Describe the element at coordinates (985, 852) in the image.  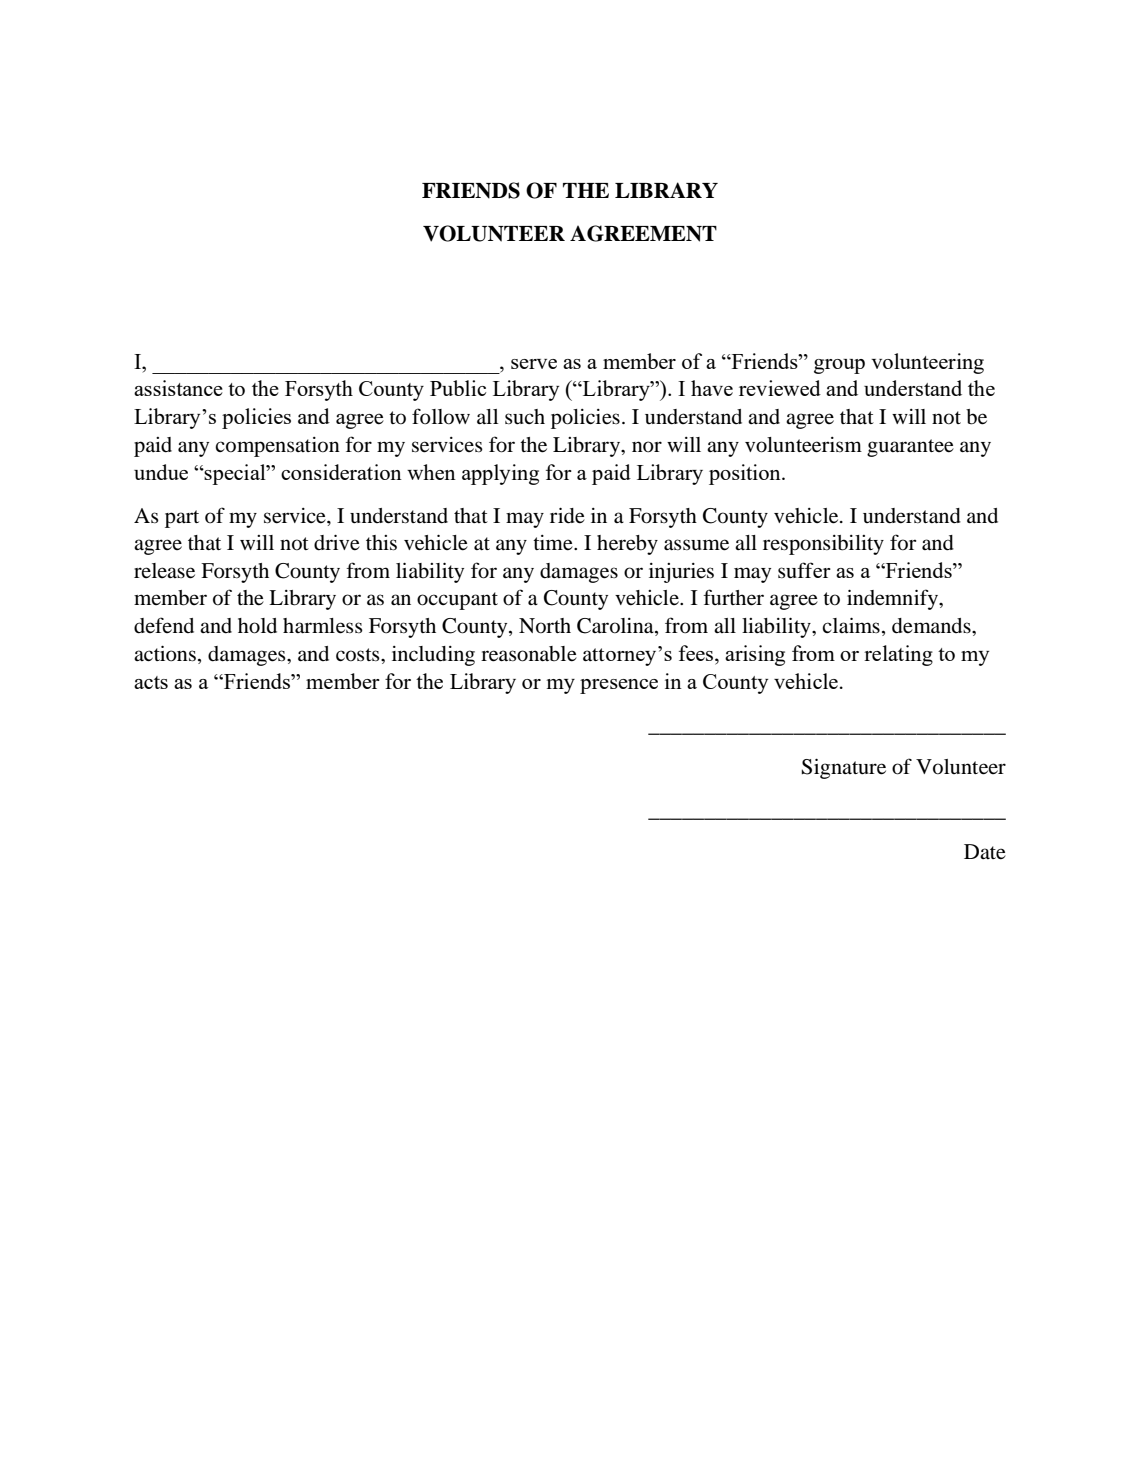
I see `Date` at that location.
